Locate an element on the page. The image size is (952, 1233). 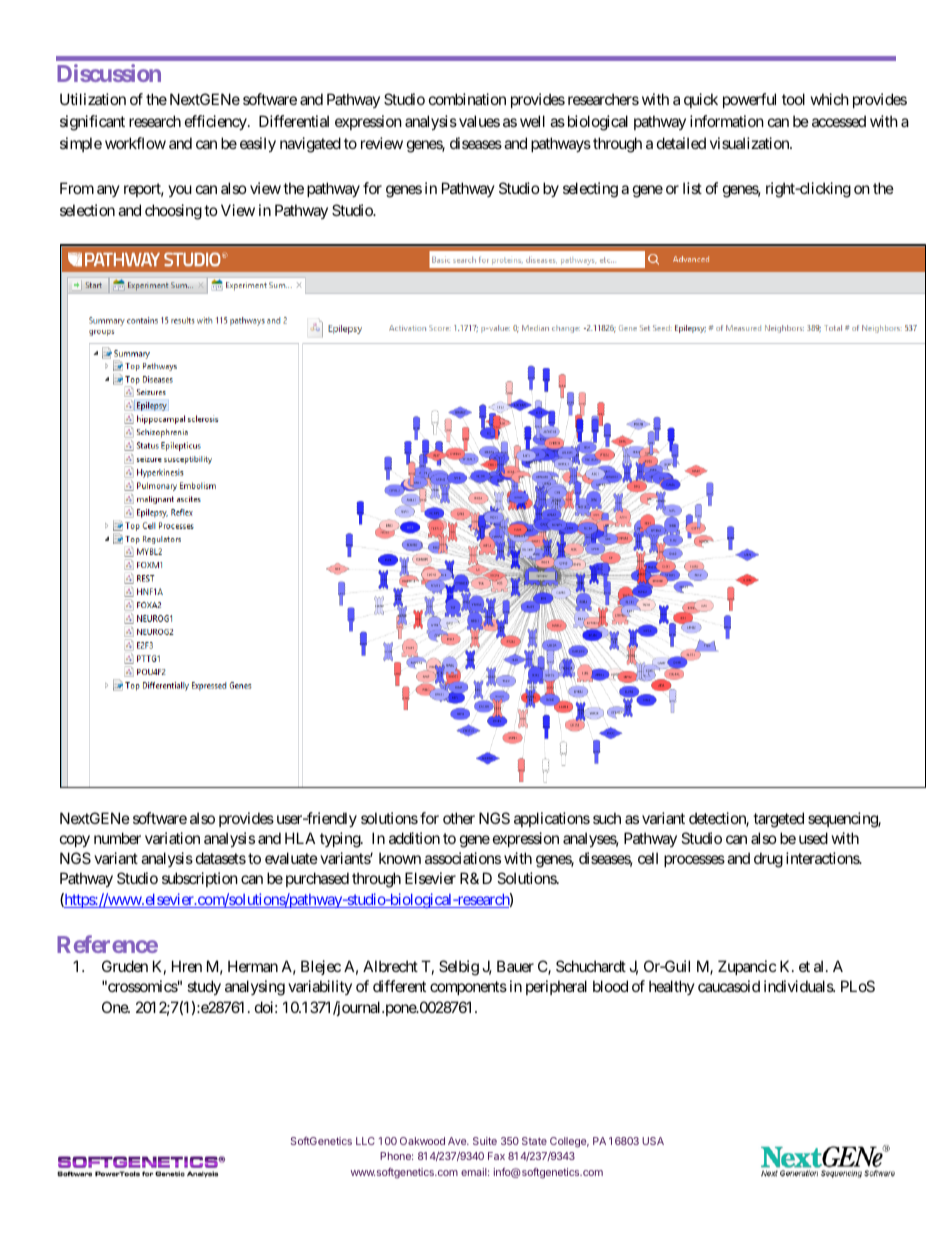
other is located at coordinates (459, 818).
